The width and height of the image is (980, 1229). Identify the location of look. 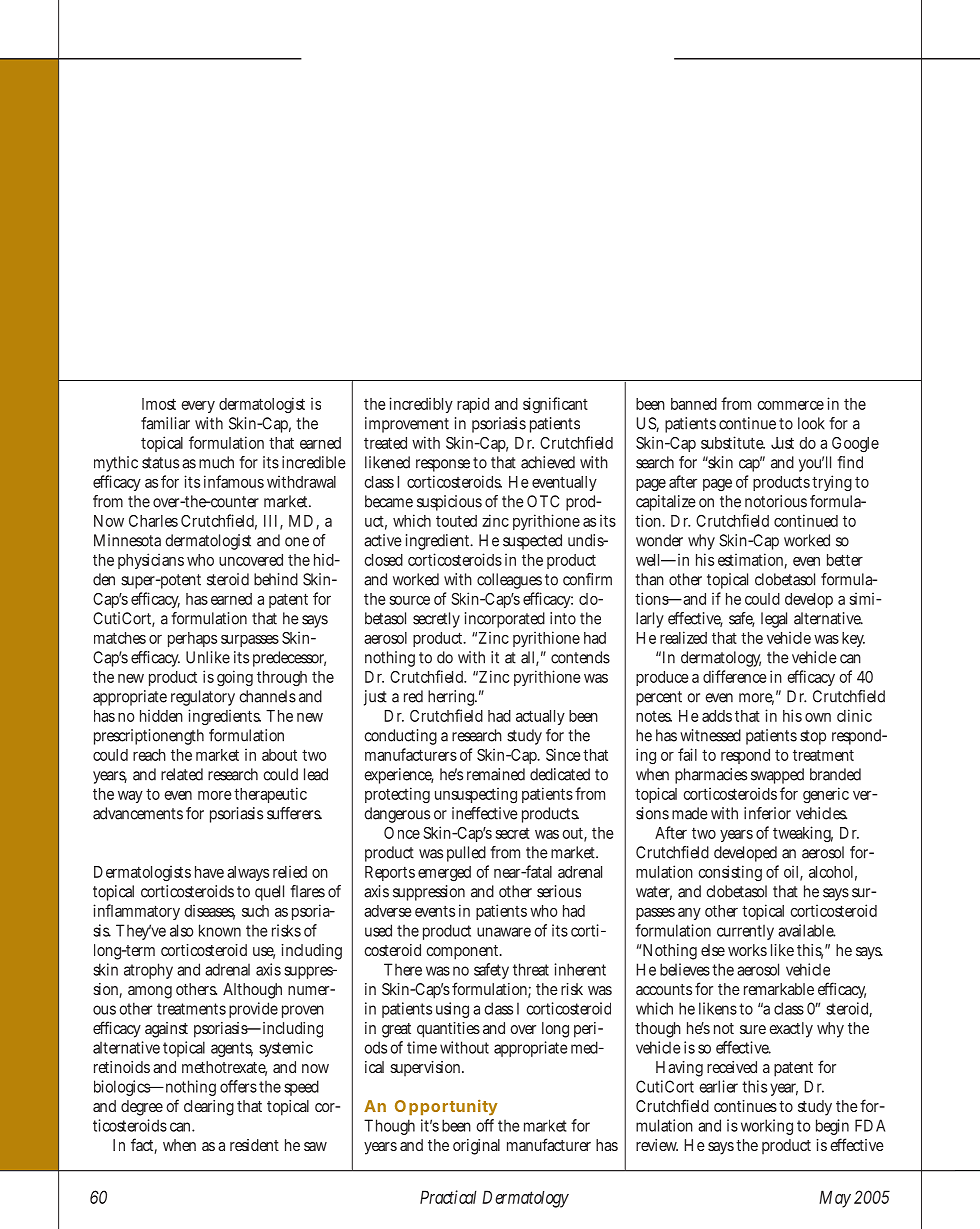
(811, 423).
